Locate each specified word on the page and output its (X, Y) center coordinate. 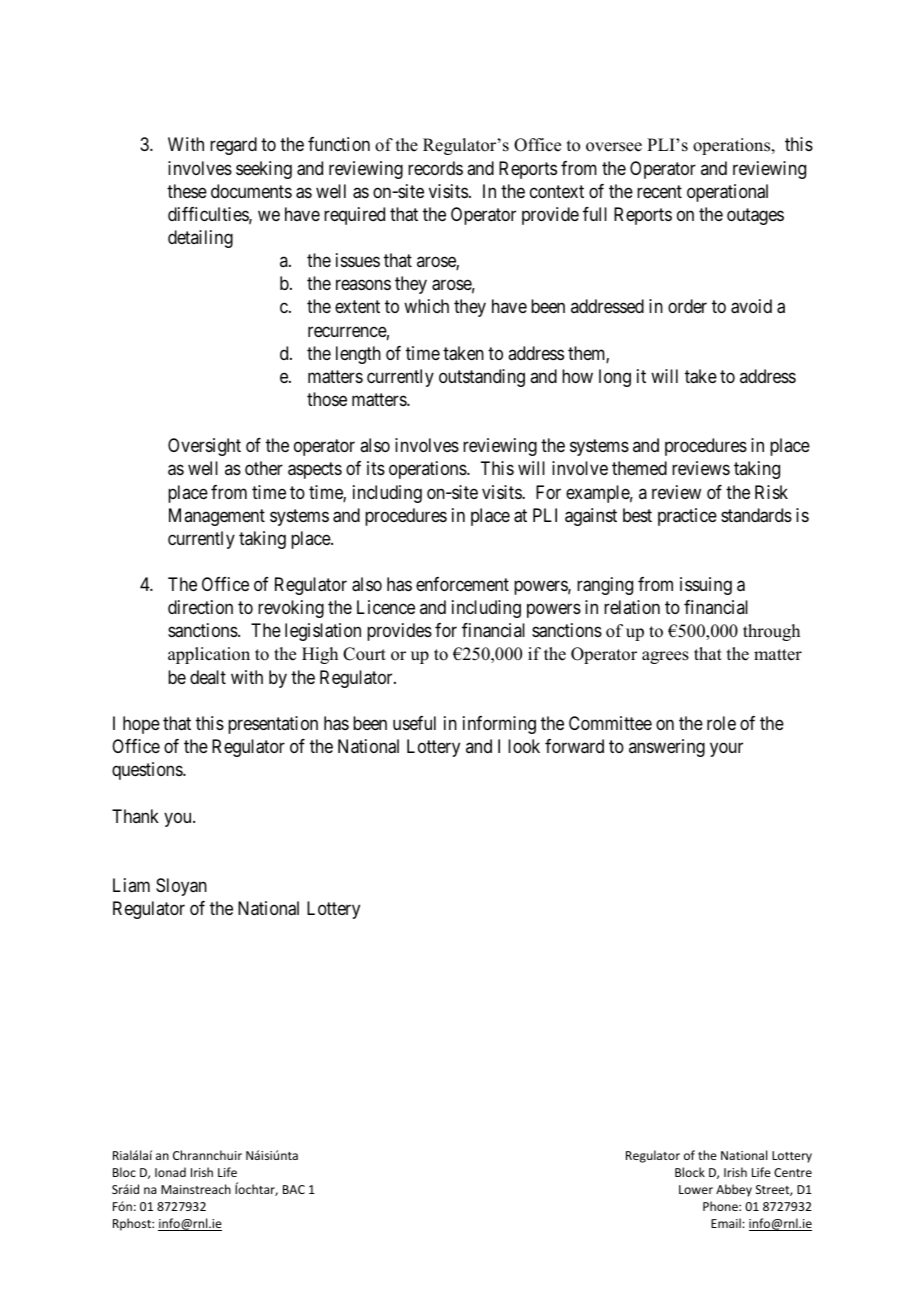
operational (727, 193)
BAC (294, 1189)
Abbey (734, 1190)
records (435, 168)
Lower (696, 1189)
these (187, 191)
